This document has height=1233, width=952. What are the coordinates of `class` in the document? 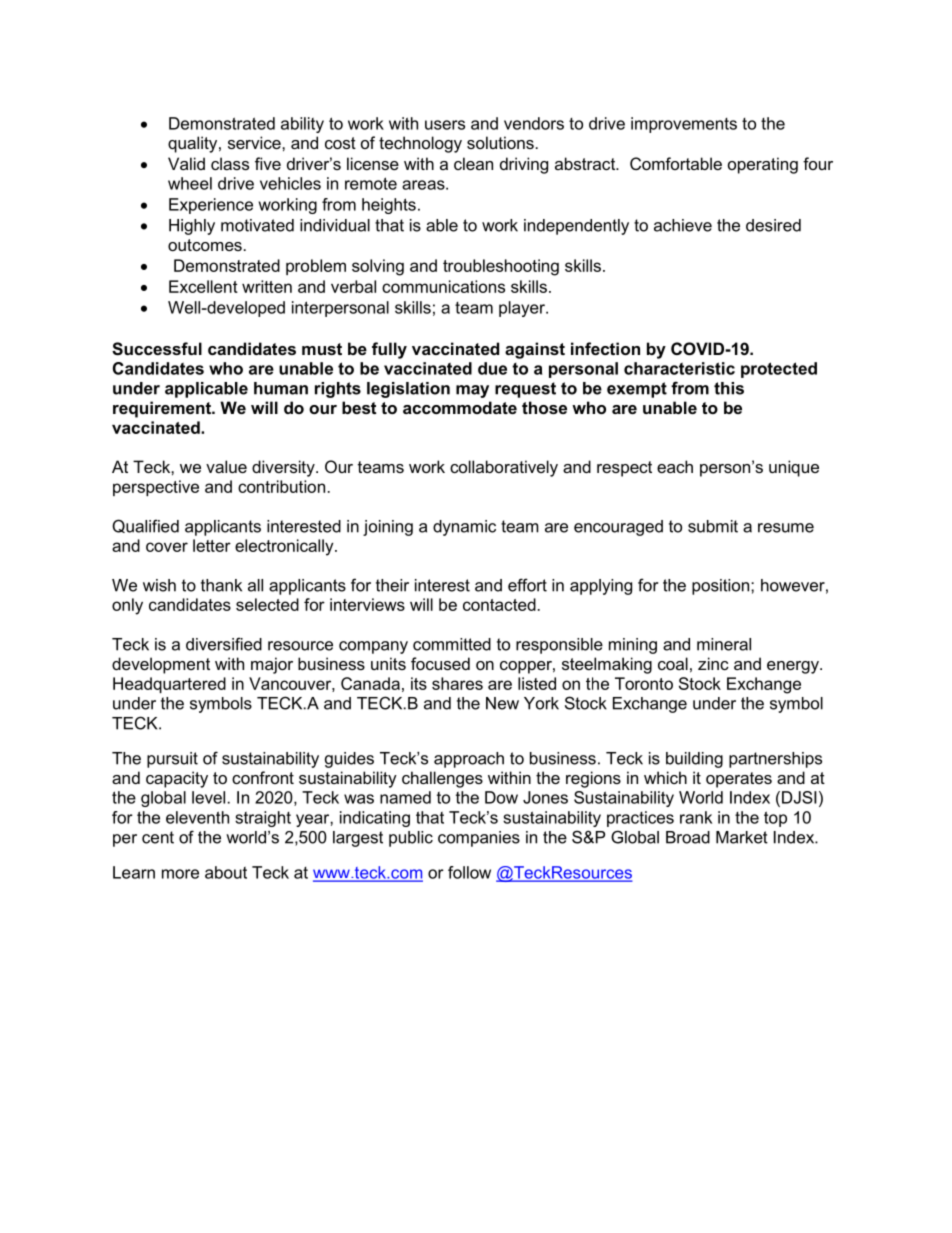 It's located at (230, 163).
